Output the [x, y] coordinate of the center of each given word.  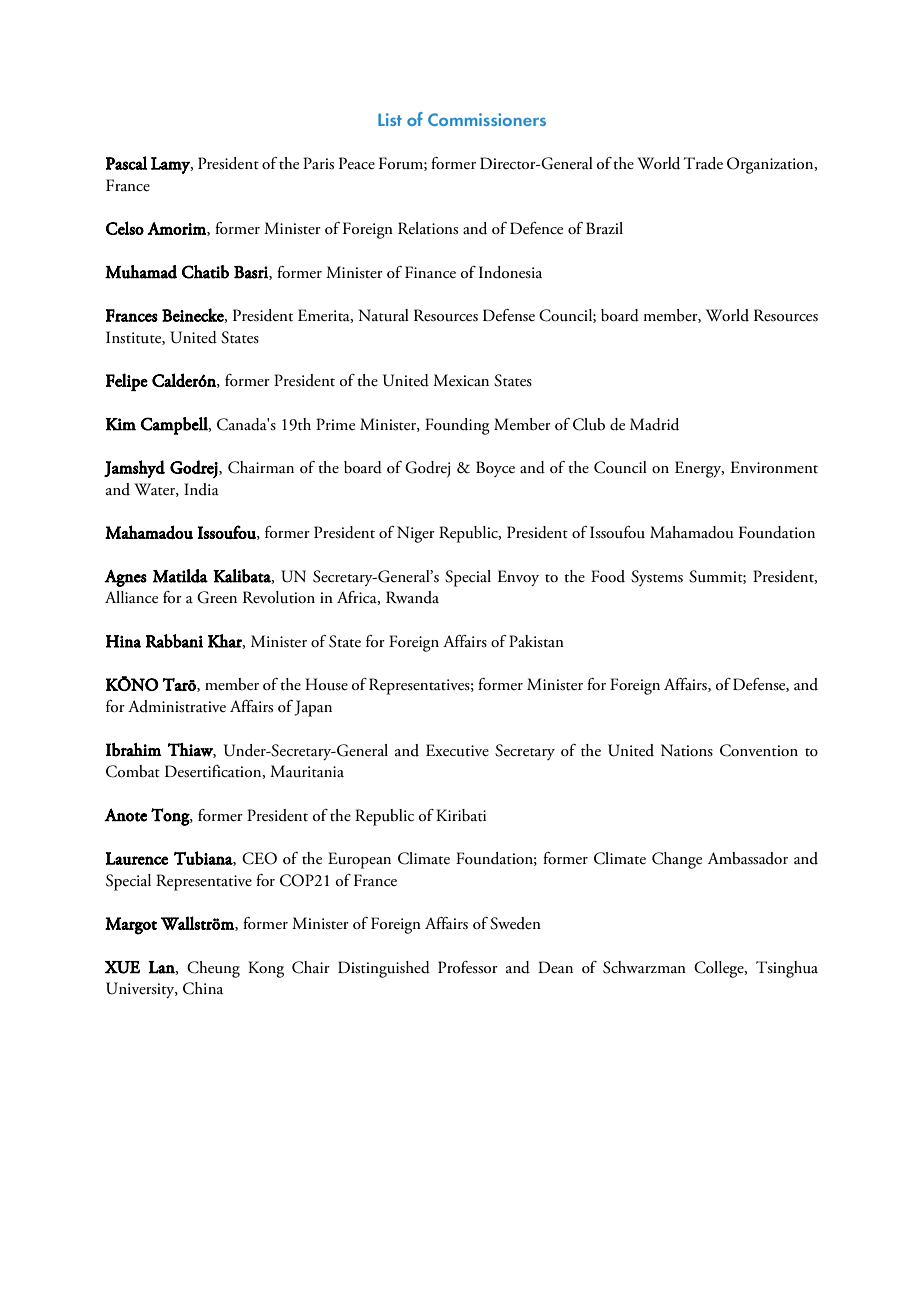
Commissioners [487, 119]
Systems [657, 578]
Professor [468, 967]
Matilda [180, 576]
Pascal [126, 163]
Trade [703, 163]
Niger [416, 534]
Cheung [213, 969]
